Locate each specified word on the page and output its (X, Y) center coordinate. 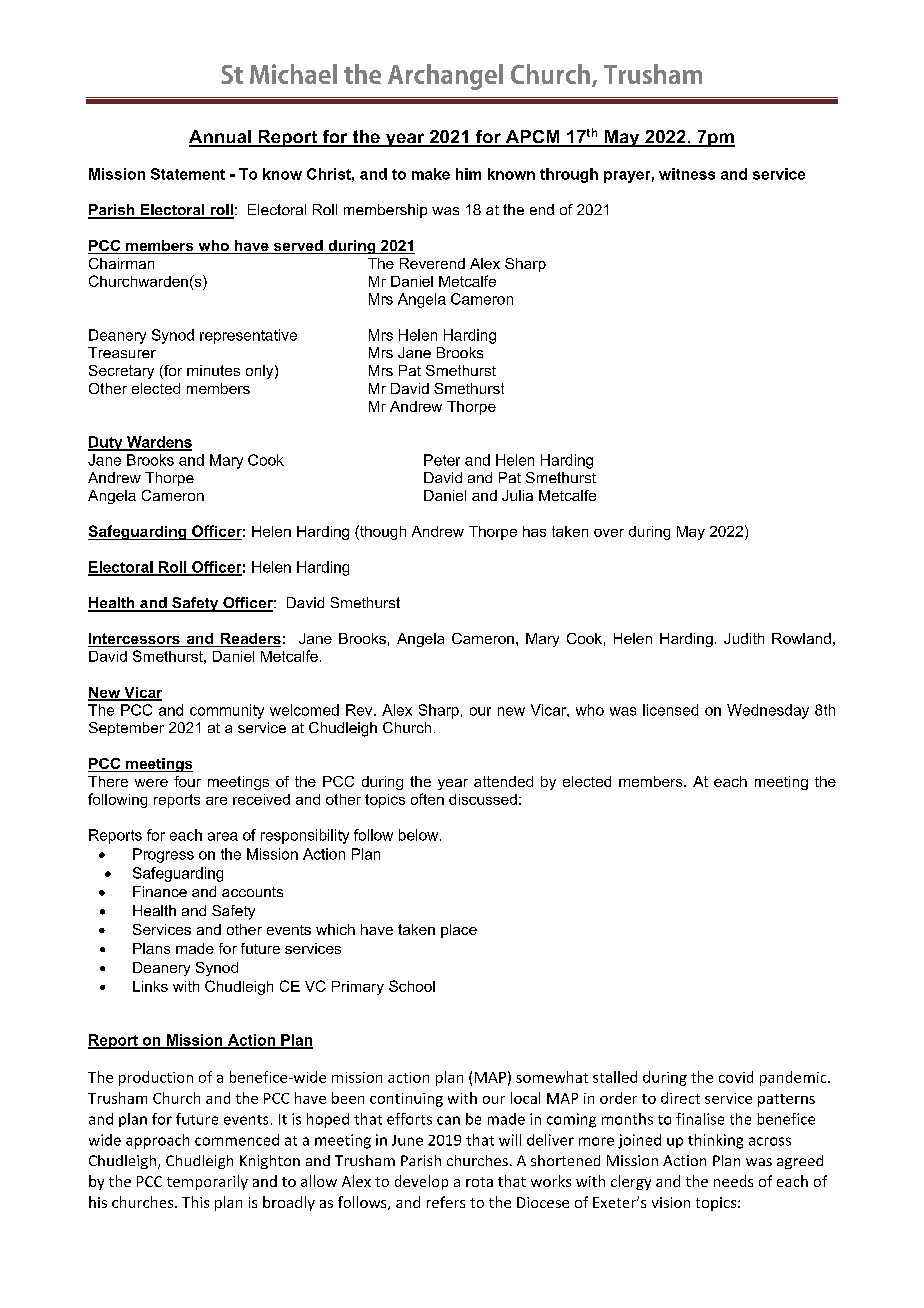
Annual (221, 138)
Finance (160, 891)
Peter (442, 460)
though (382, 532)
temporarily (207, 1182)
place (459, 931)
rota (479, 1182)
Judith (744, 638)
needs (733, 1181)
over (609, 533)
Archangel (445, 77)
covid (736, 1077)
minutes (213, 370)
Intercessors (135, 640)
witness (687, 174)
